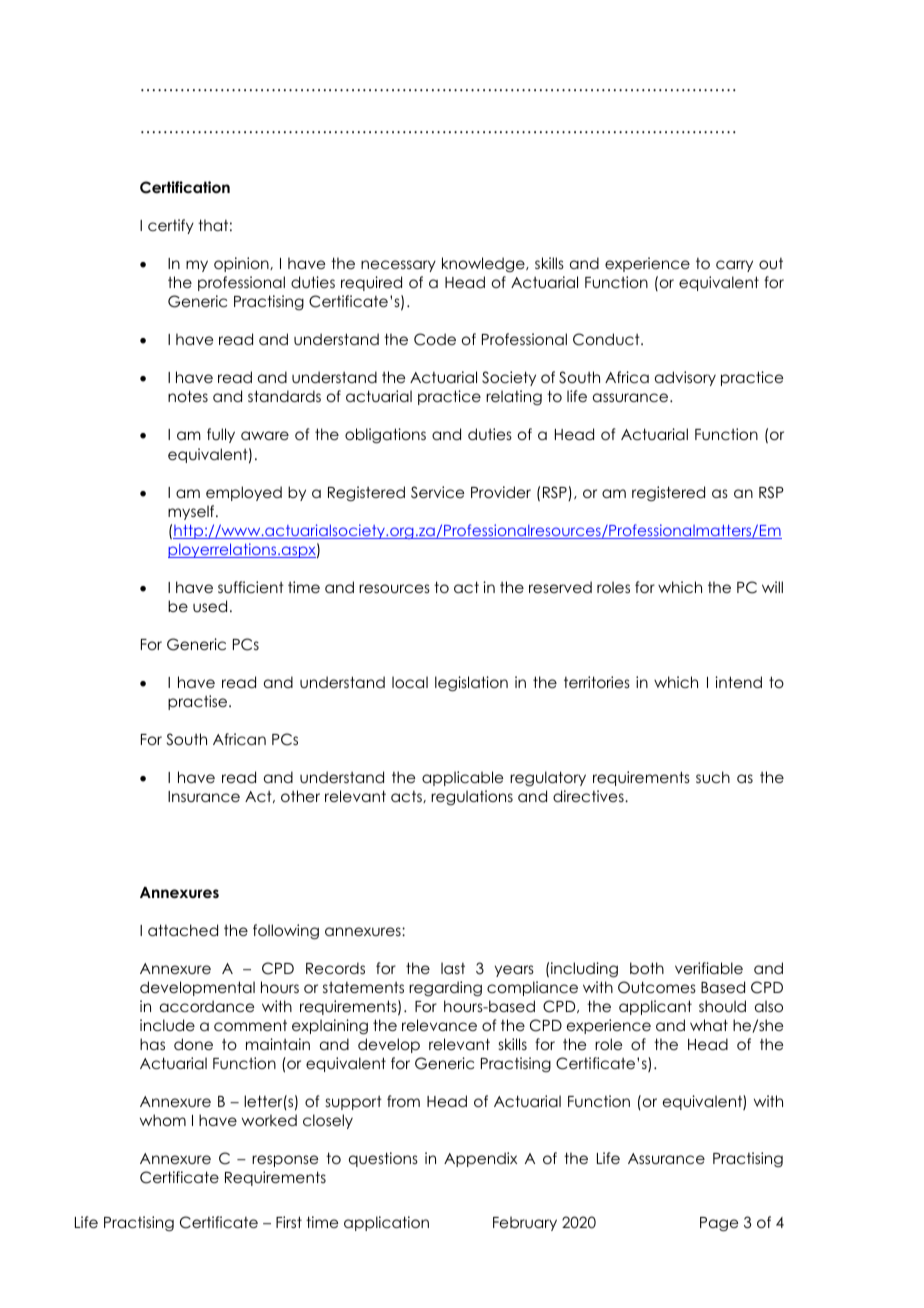 This image has height=1308, width=924. What do you see at coordinates (185, 187) in the image?
I see `Certification` at bounding box center [185, 187].
